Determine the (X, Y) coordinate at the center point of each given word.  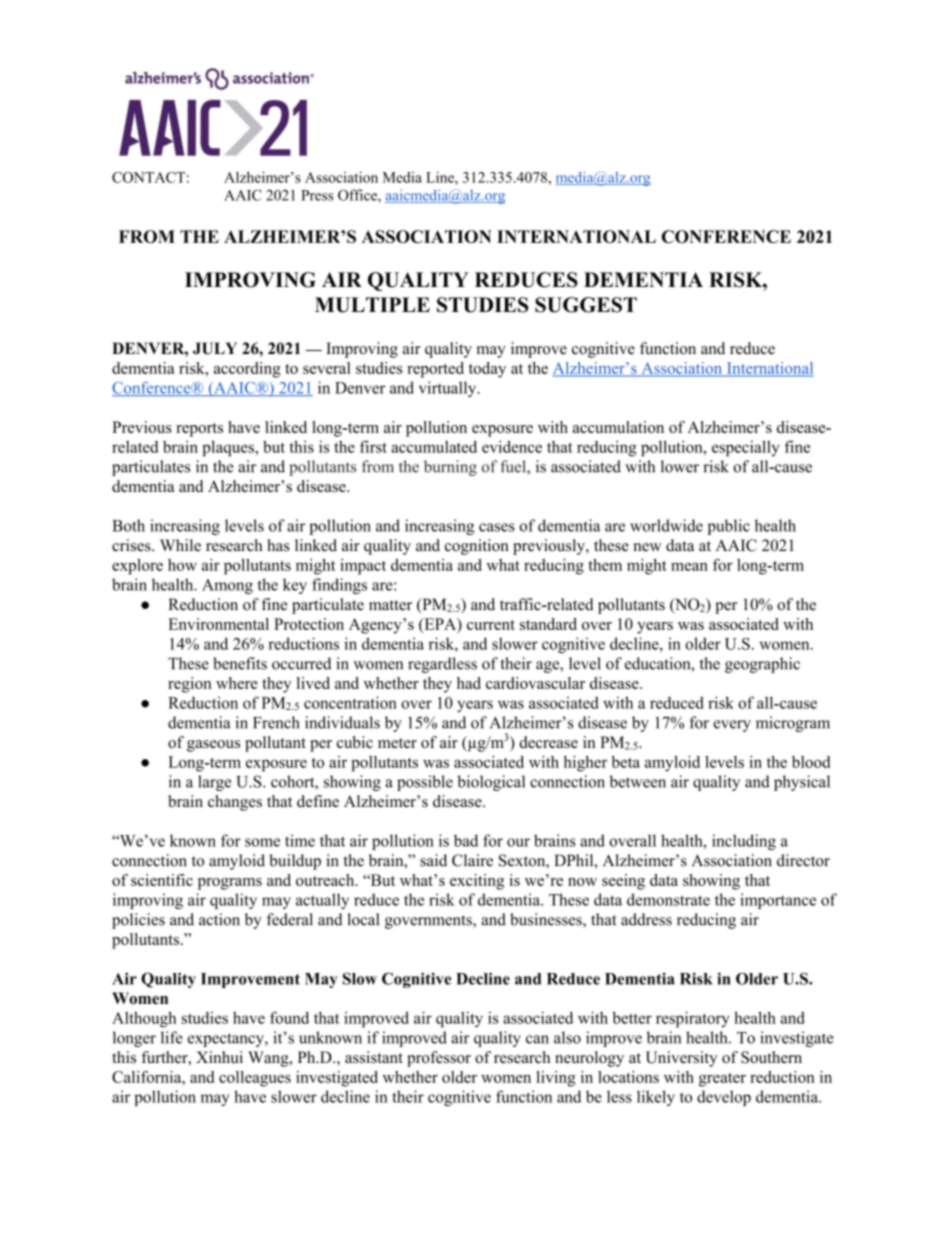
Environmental (218, 624)
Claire (472, 860)
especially (746, 448)
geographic (762, 665)
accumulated (434, 446)
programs (230, 884)
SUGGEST (586, 305)
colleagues (255, 1079)
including (744, 842)
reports (199, 430)
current (491, 625)
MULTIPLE (372, 305)
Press (317, 195)
